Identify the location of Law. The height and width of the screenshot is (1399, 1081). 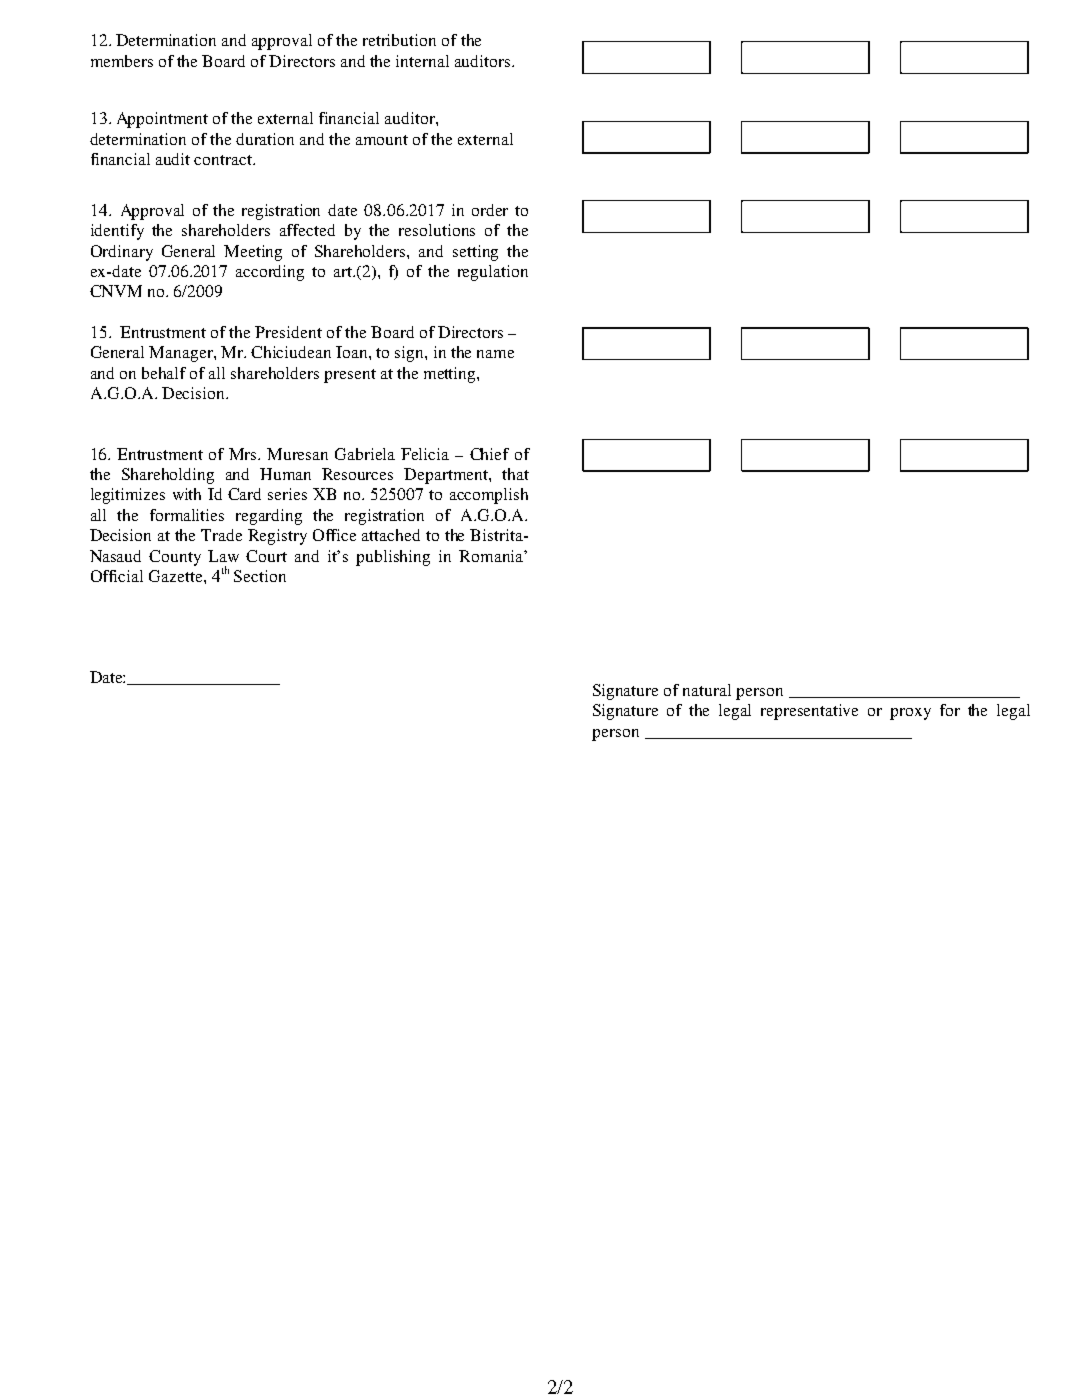
(223, 556).
